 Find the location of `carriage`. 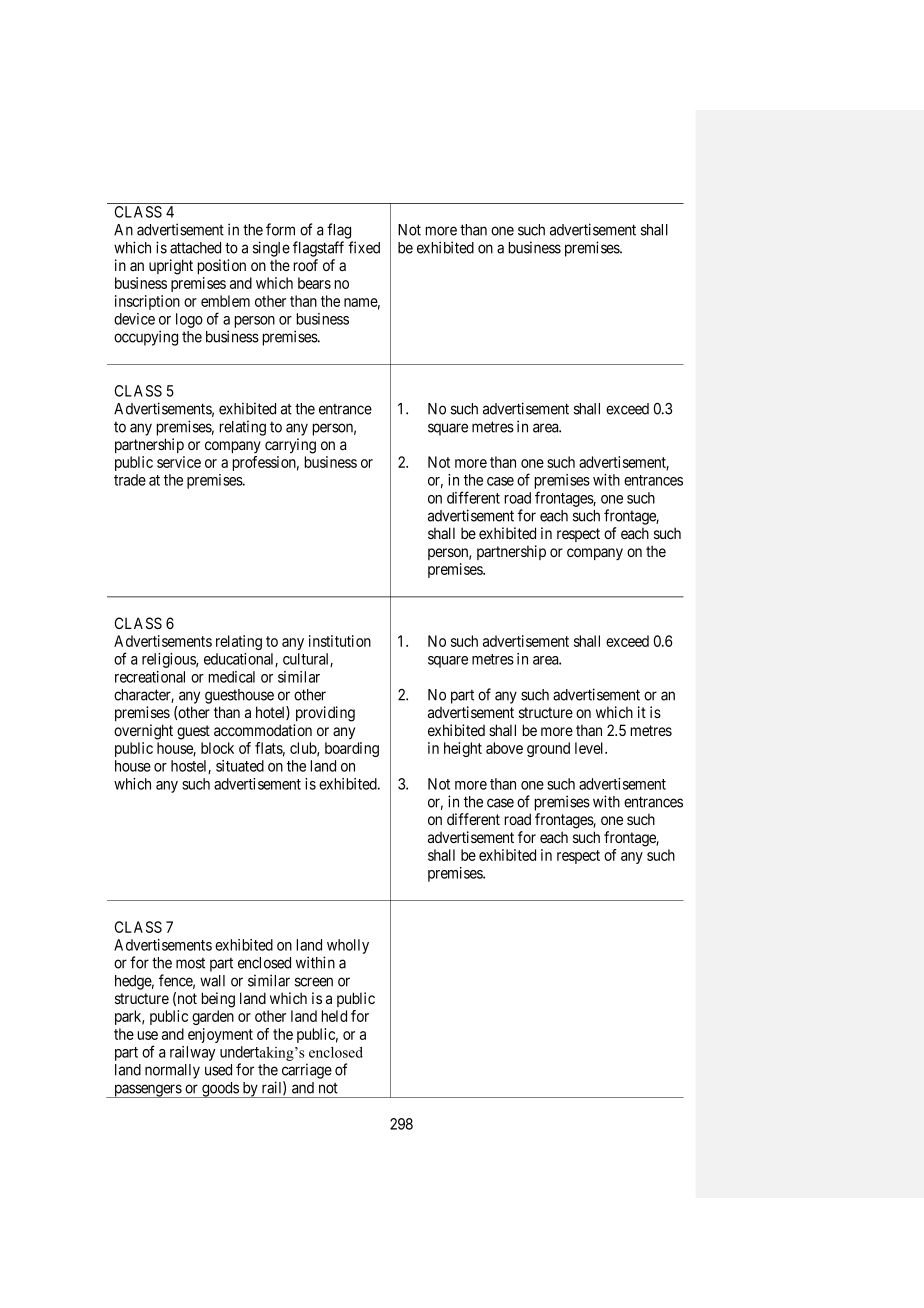

carriage is located at coordinates (307, 1071).
